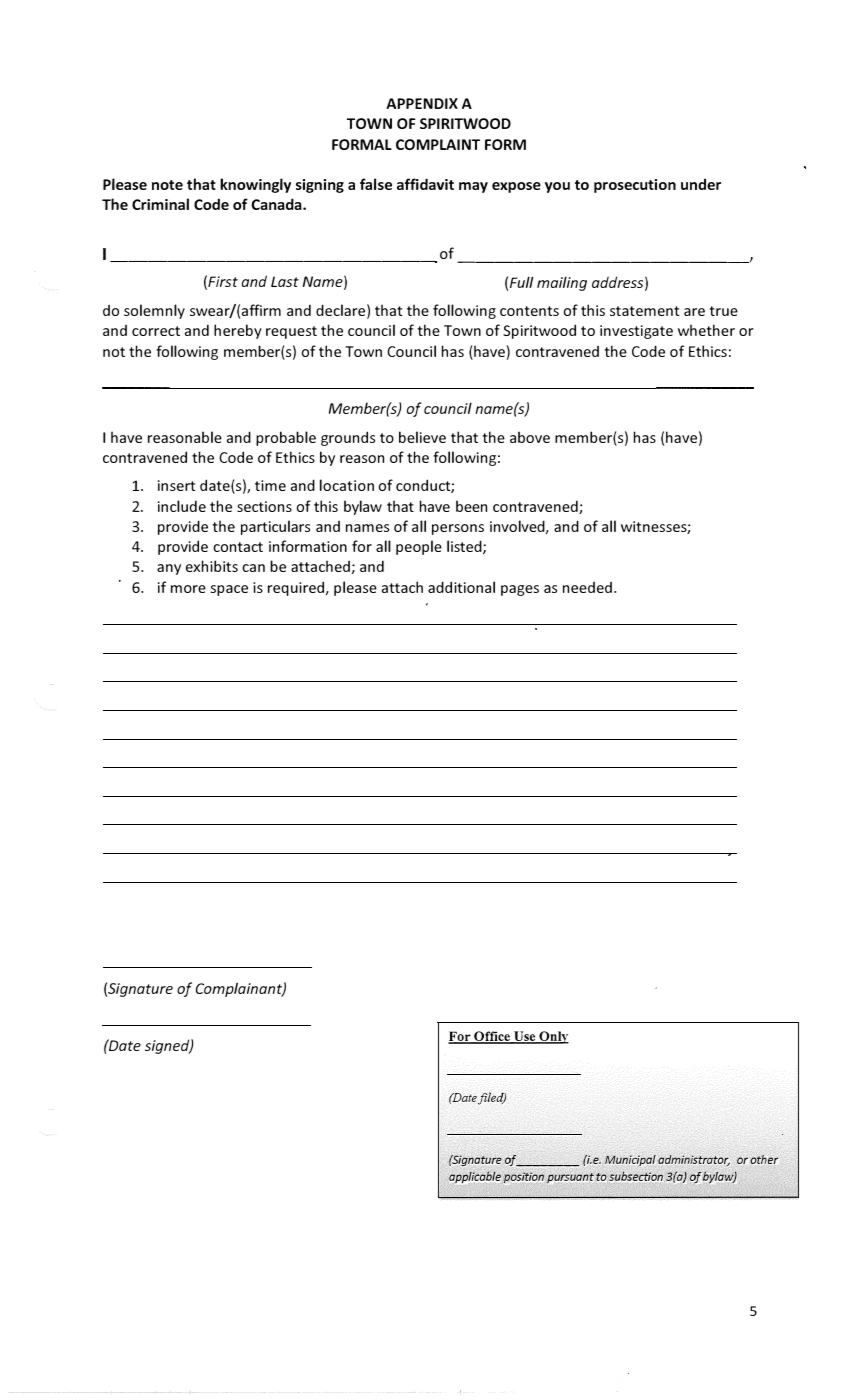  What do you see at coordinates (438, 144) in the screenshot?
I see `COMPLAINT` at bounding box center [438, 144].
